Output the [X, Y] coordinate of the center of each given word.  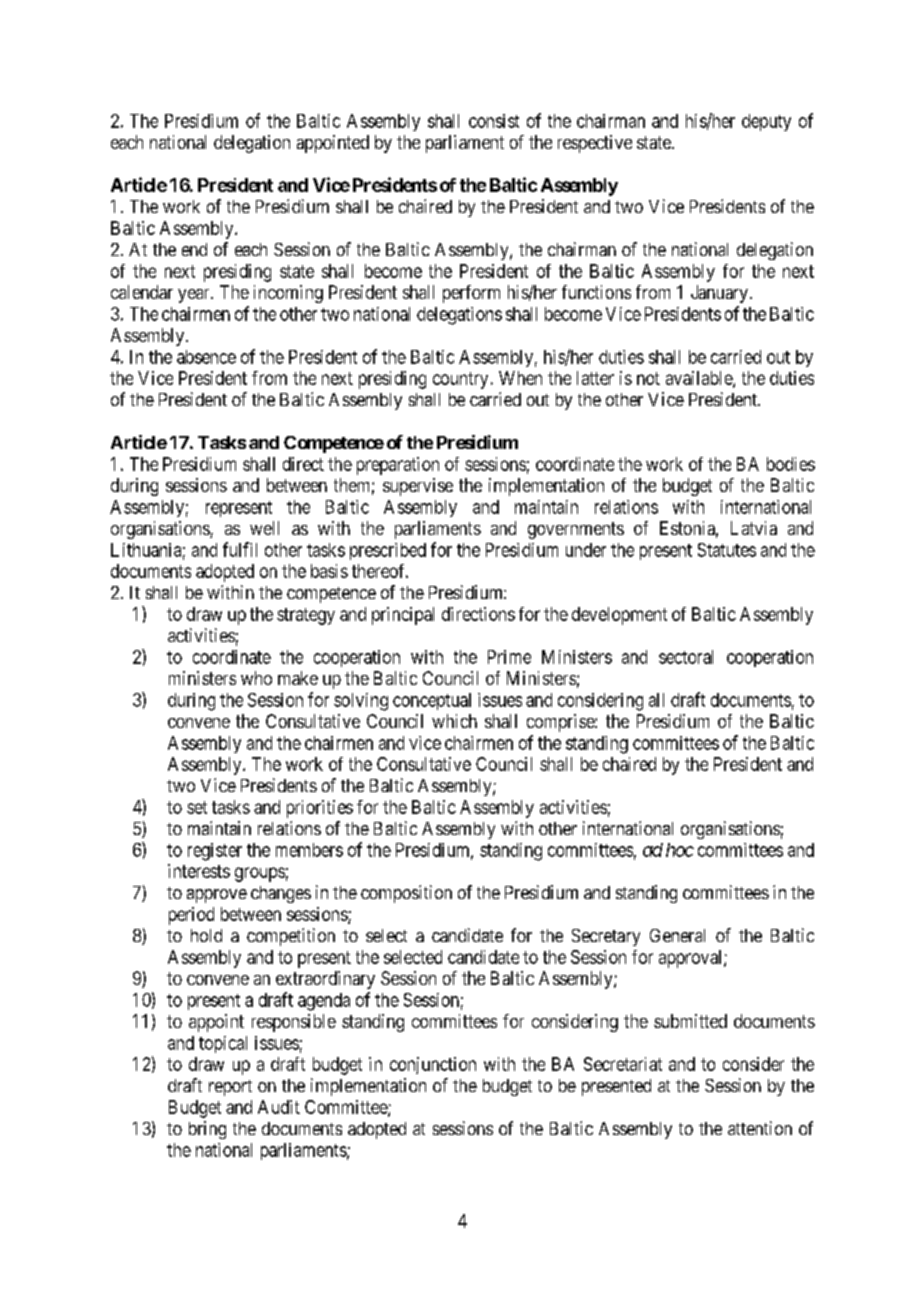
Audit [279, 1107]
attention [760, 1128]
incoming [288, 294]
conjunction [433, 1065]
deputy [766, 122]
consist [494, 121]
